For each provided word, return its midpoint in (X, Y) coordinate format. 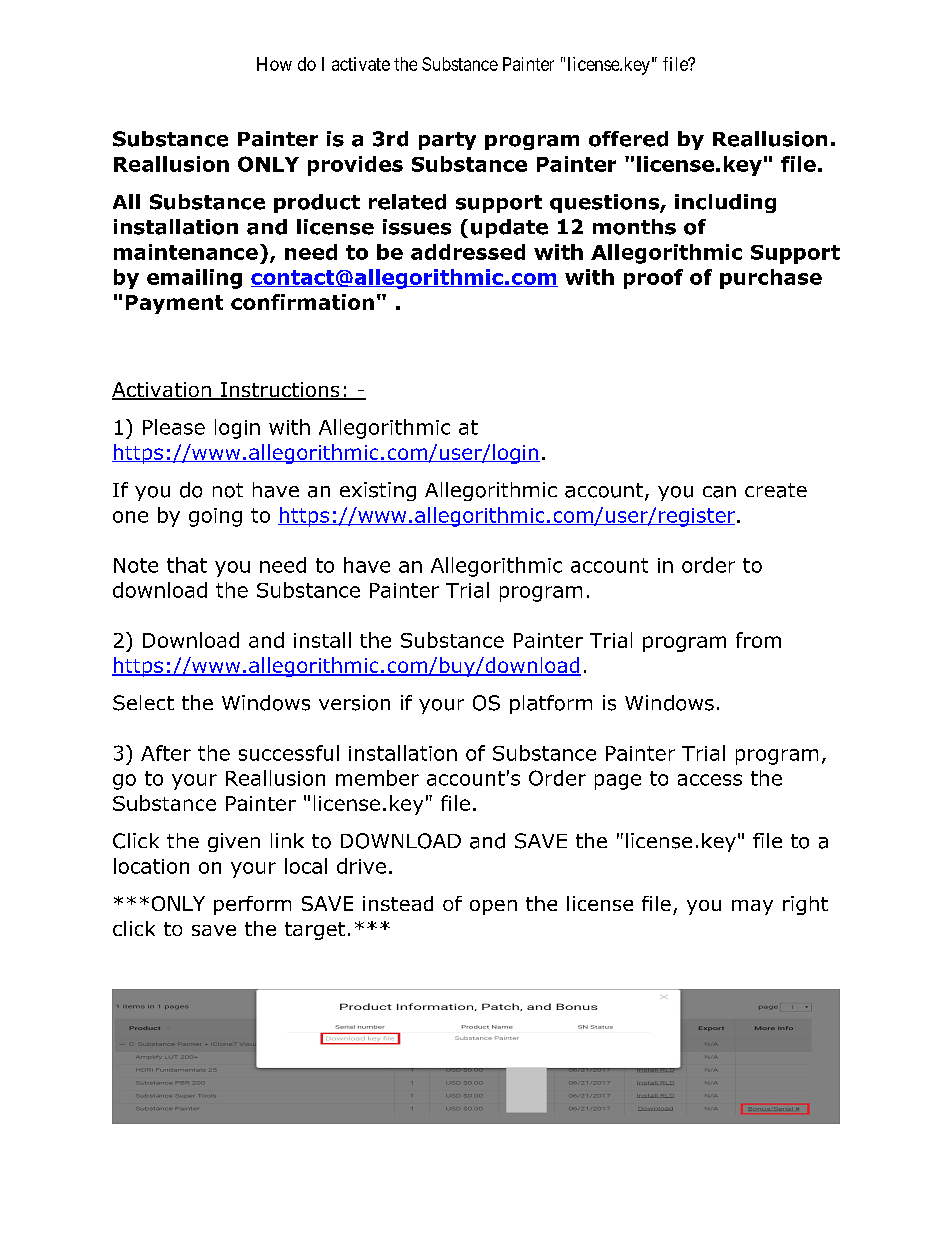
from (758, 640)
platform (551, 704)
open (493, 907)
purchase (771, 279)
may (752, 907)
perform (252, 905)
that (187, 565)
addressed (468, 252)
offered (628, 139)
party (447, 141)
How (274, 64)
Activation (162, 391)
